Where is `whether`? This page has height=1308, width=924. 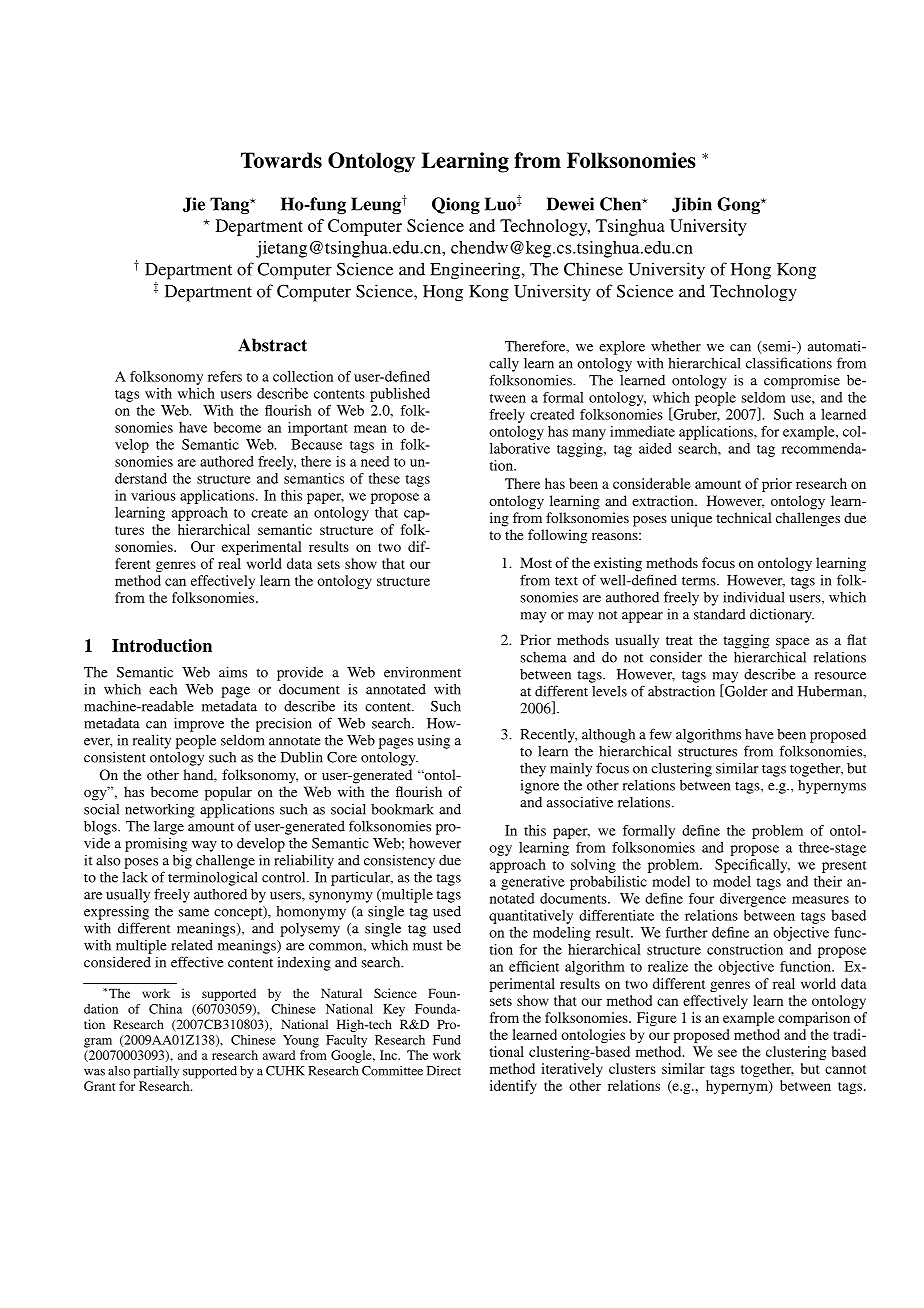
whether is located at coordinates (676, 346).
